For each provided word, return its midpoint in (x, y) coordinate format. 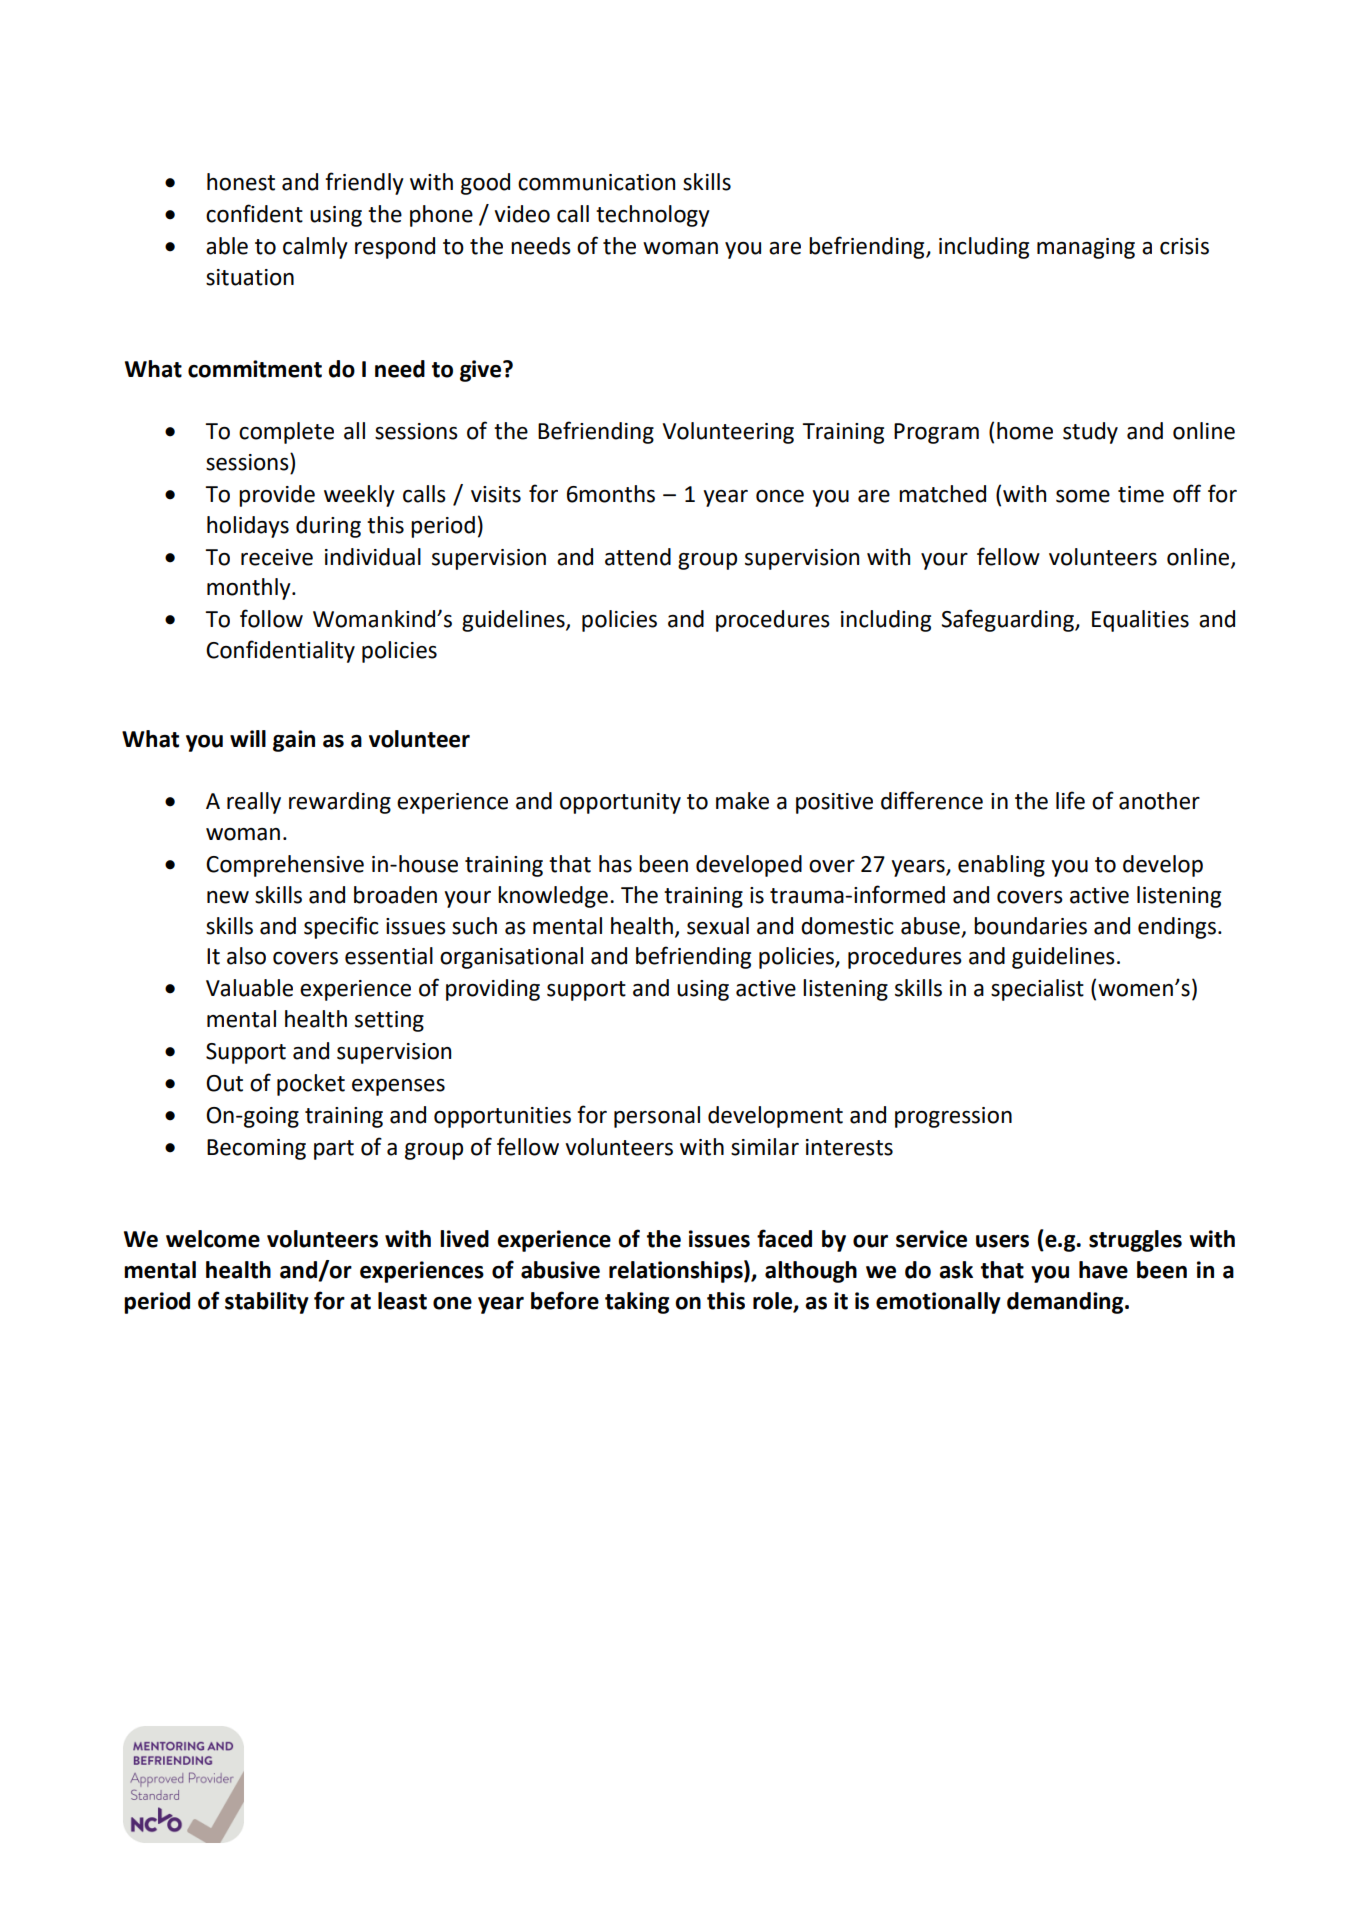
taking (637, 1303)
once (780, 496)
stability (267, 1303)
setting (389, 1021)
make (742, 801)
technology (653, 216)
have (1103, 1270)
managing (1086, 248)
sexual (718, 926)
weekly (359, 496)
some (1083, 496)
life (1070, 800)
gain (294, 741)
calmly (315, 248)
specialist (1037, 990)
